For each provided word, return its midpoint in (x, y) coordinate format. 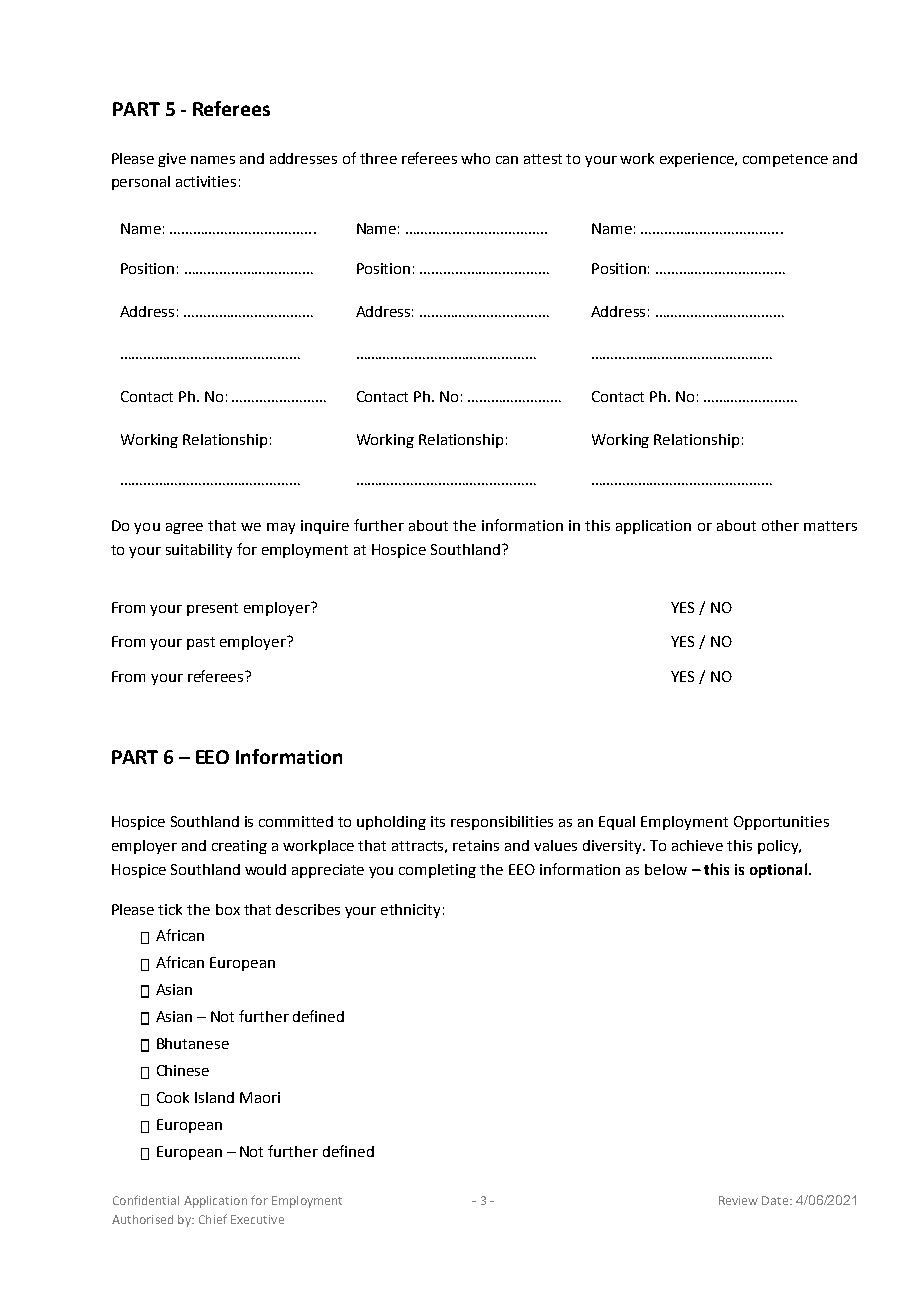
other (780, 525)
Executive (257, 1219)
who (475, 158)
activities (206, 181)
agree (184, 528)
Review (738, 1200)
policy (779, 847)
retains (476, 845)
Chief (213, 1219)
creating (239, 847)
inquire (325, 527)
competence (785, 160)
